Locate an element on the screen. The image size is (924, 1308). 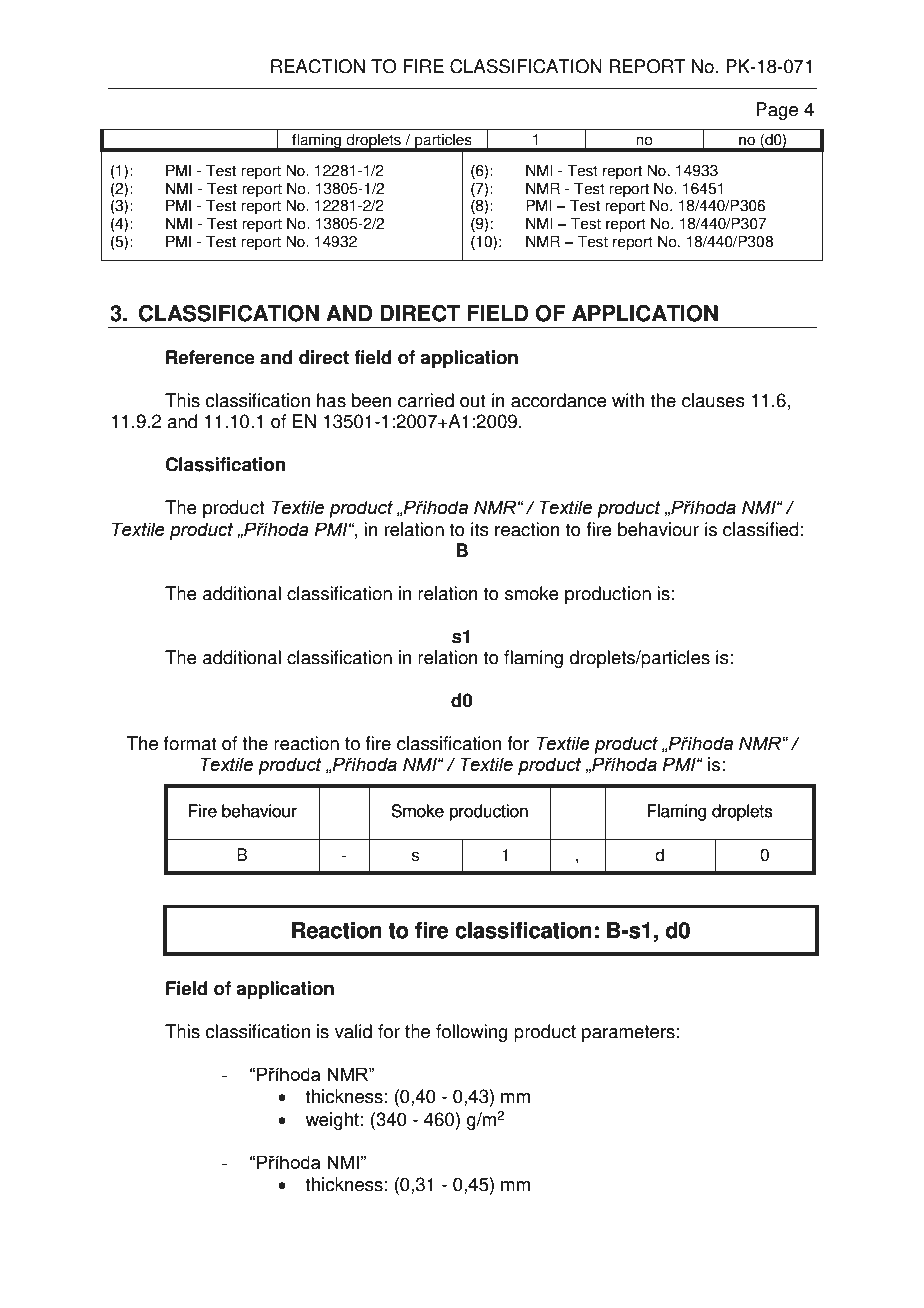
format is located at coordinates (190, 743).
